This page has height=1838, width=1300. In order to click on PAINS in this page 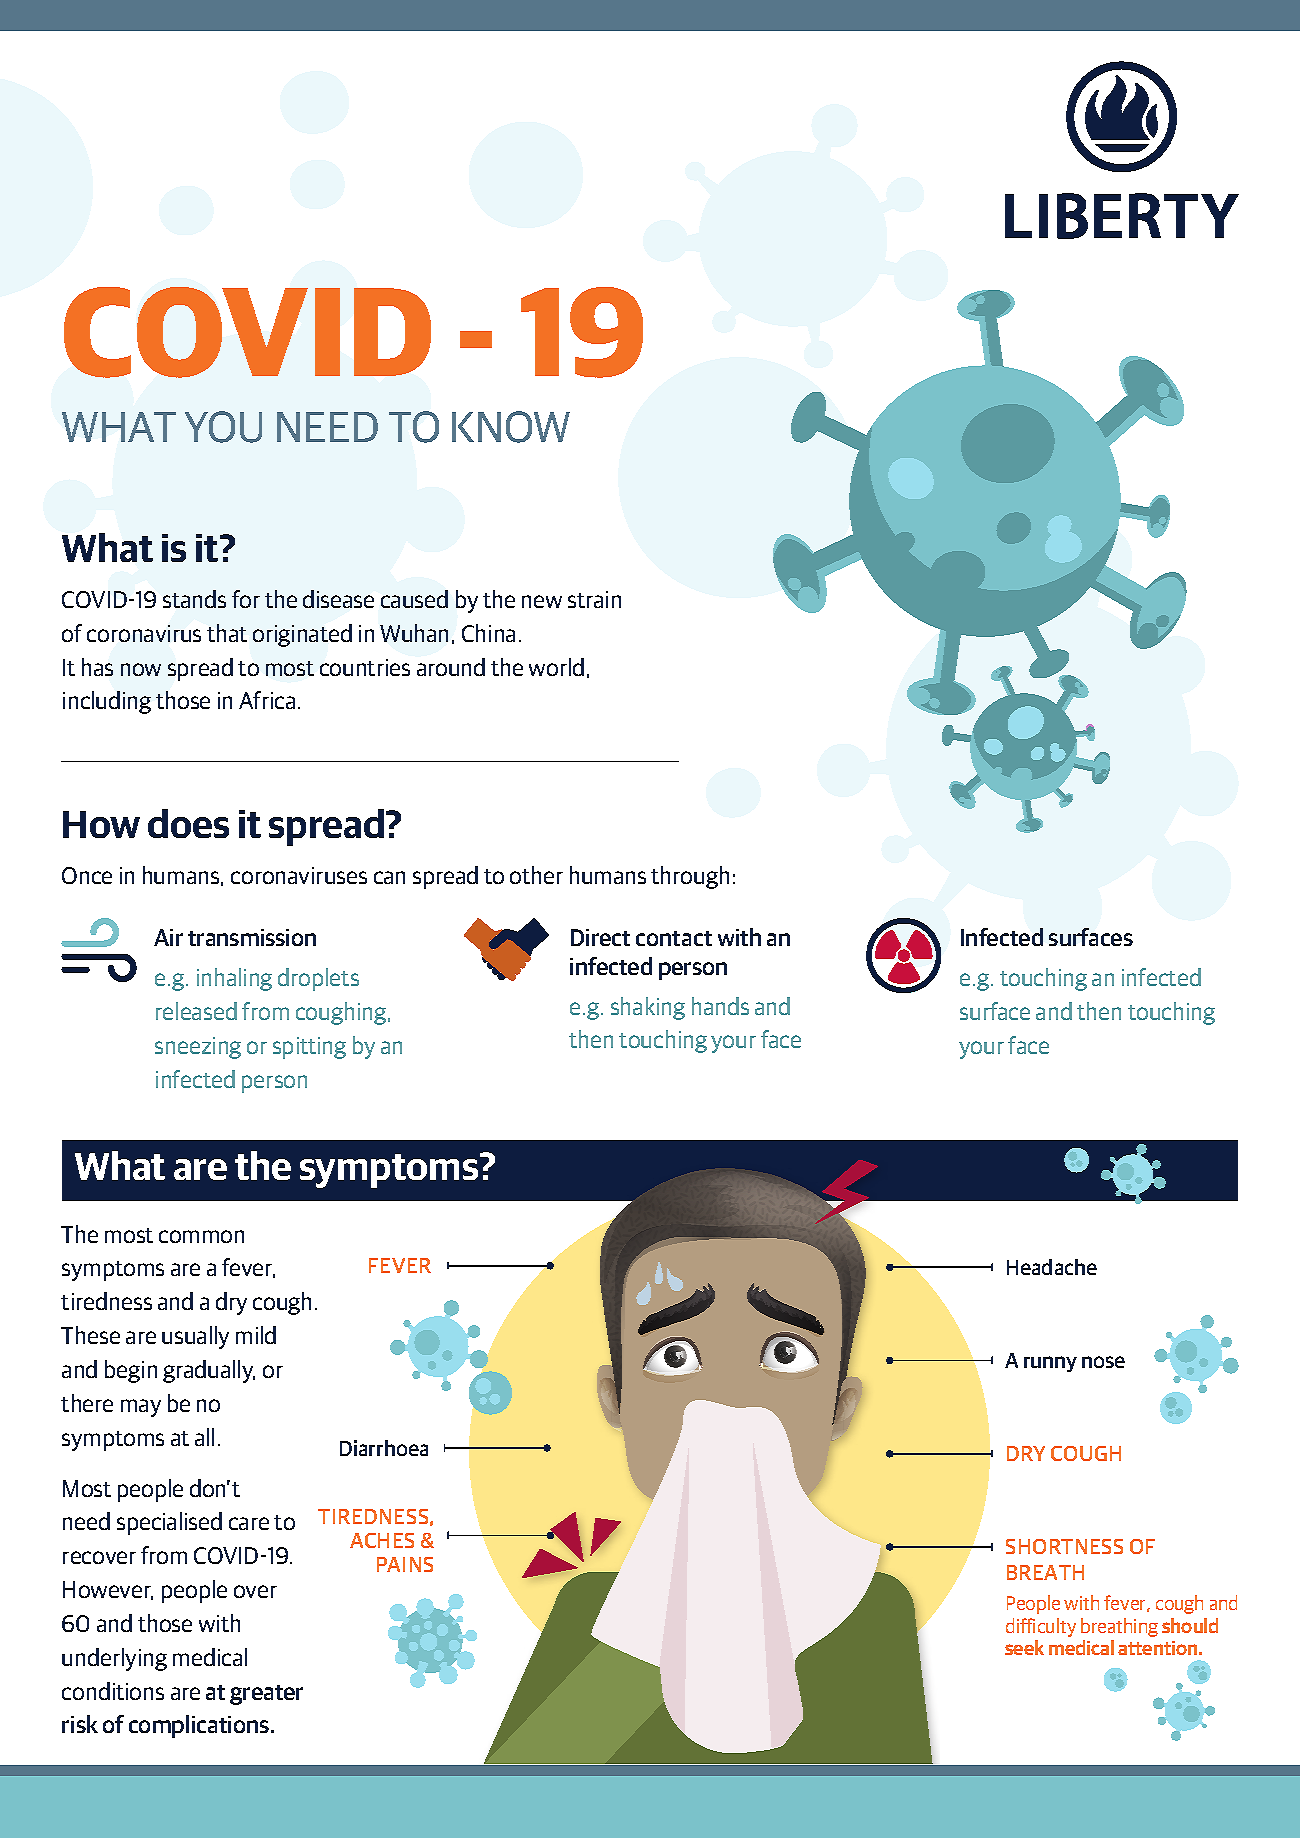, I will do `click(405, 1564)`.
